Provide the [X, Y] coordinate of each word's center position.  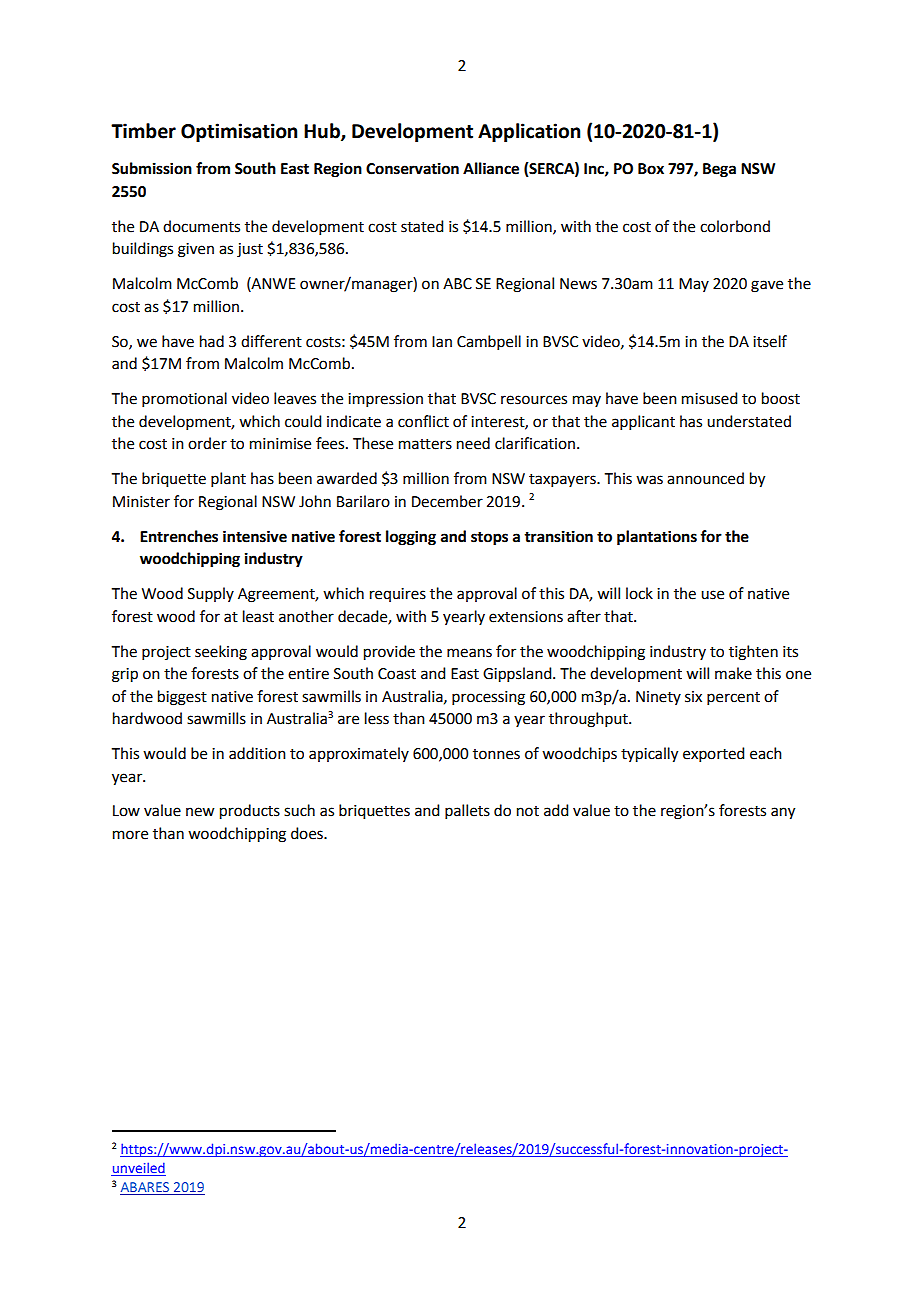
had [212, 341]
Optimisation [239, 132]
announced [705, 478]
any [783, 813]
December [447, 501]
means [469, 653]
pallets [467, 811]
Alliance [491, 168]
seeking [221, 653]
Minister [141, 502]
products [250, 812]
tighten [753, 653]
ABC [457, 284]
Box [651, 169]
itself [770, 341]
